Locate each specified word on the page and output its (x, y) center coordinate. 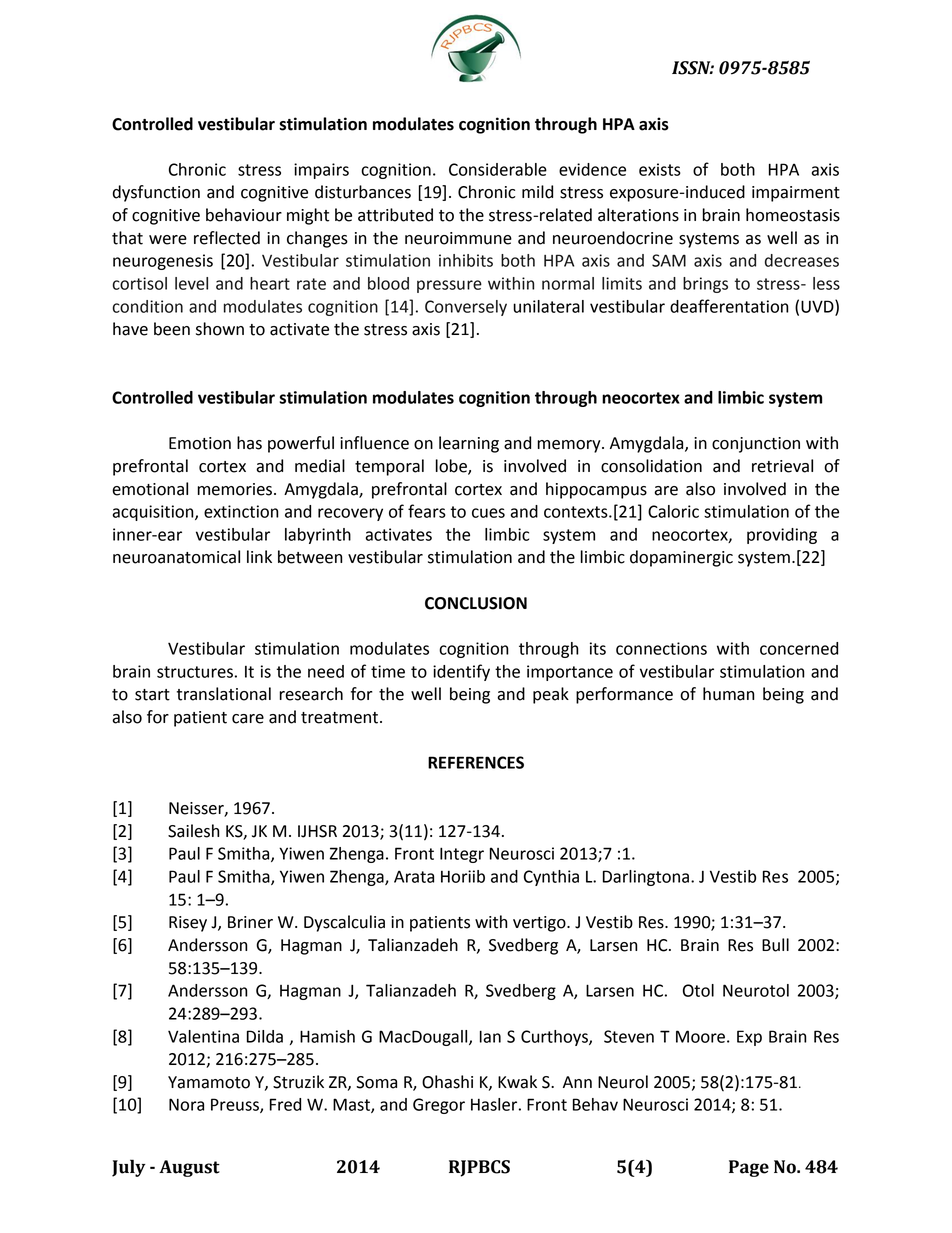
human (728, 694)
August (189, 1168)
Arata (414, 876)
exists (660, 169)
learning (469, 444)
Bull (775, 945)
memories (234, 489)
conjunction (756, 445)
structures (195, 672)
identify (461, 672)
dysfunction (156, 193)
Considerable (498, 169)
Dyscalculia (344, 923)
